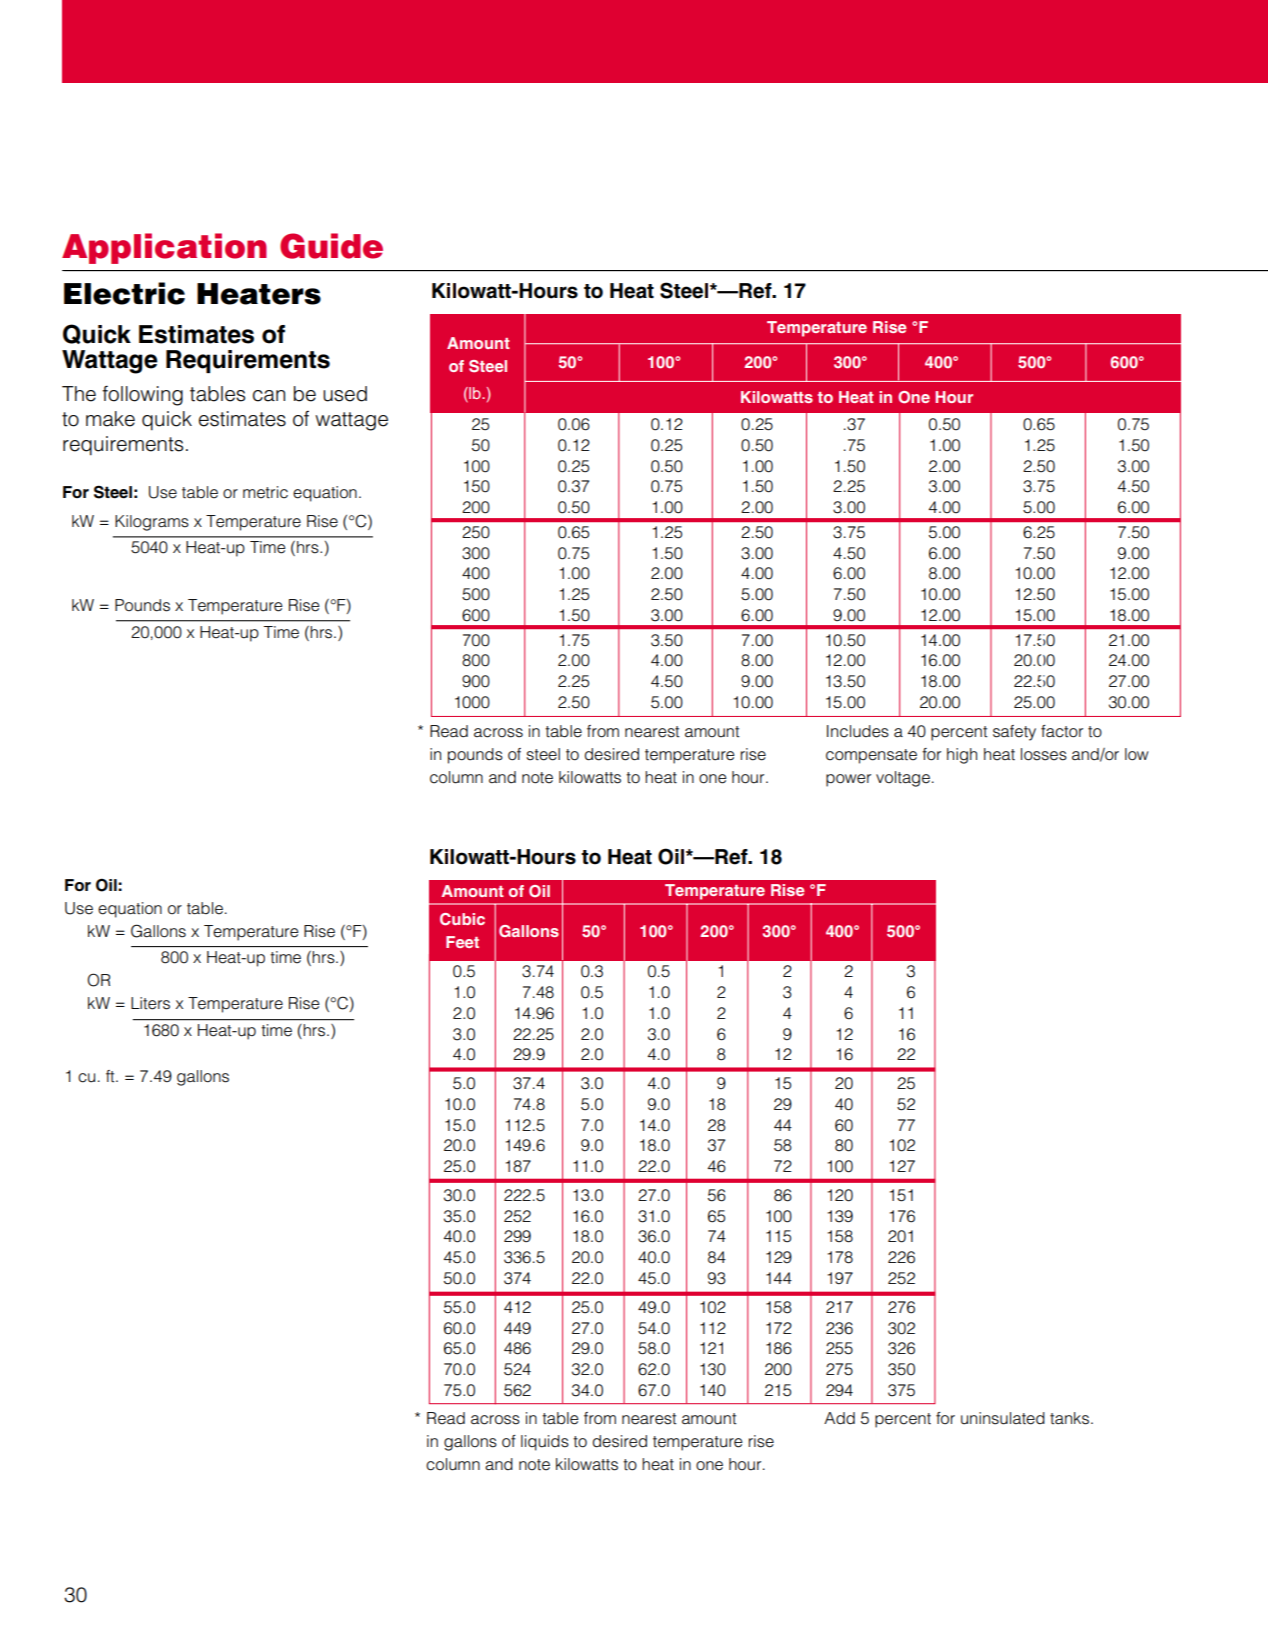 The image size is (1268, 1640). I want to click on uninsulated, so click(1003, 1418).
